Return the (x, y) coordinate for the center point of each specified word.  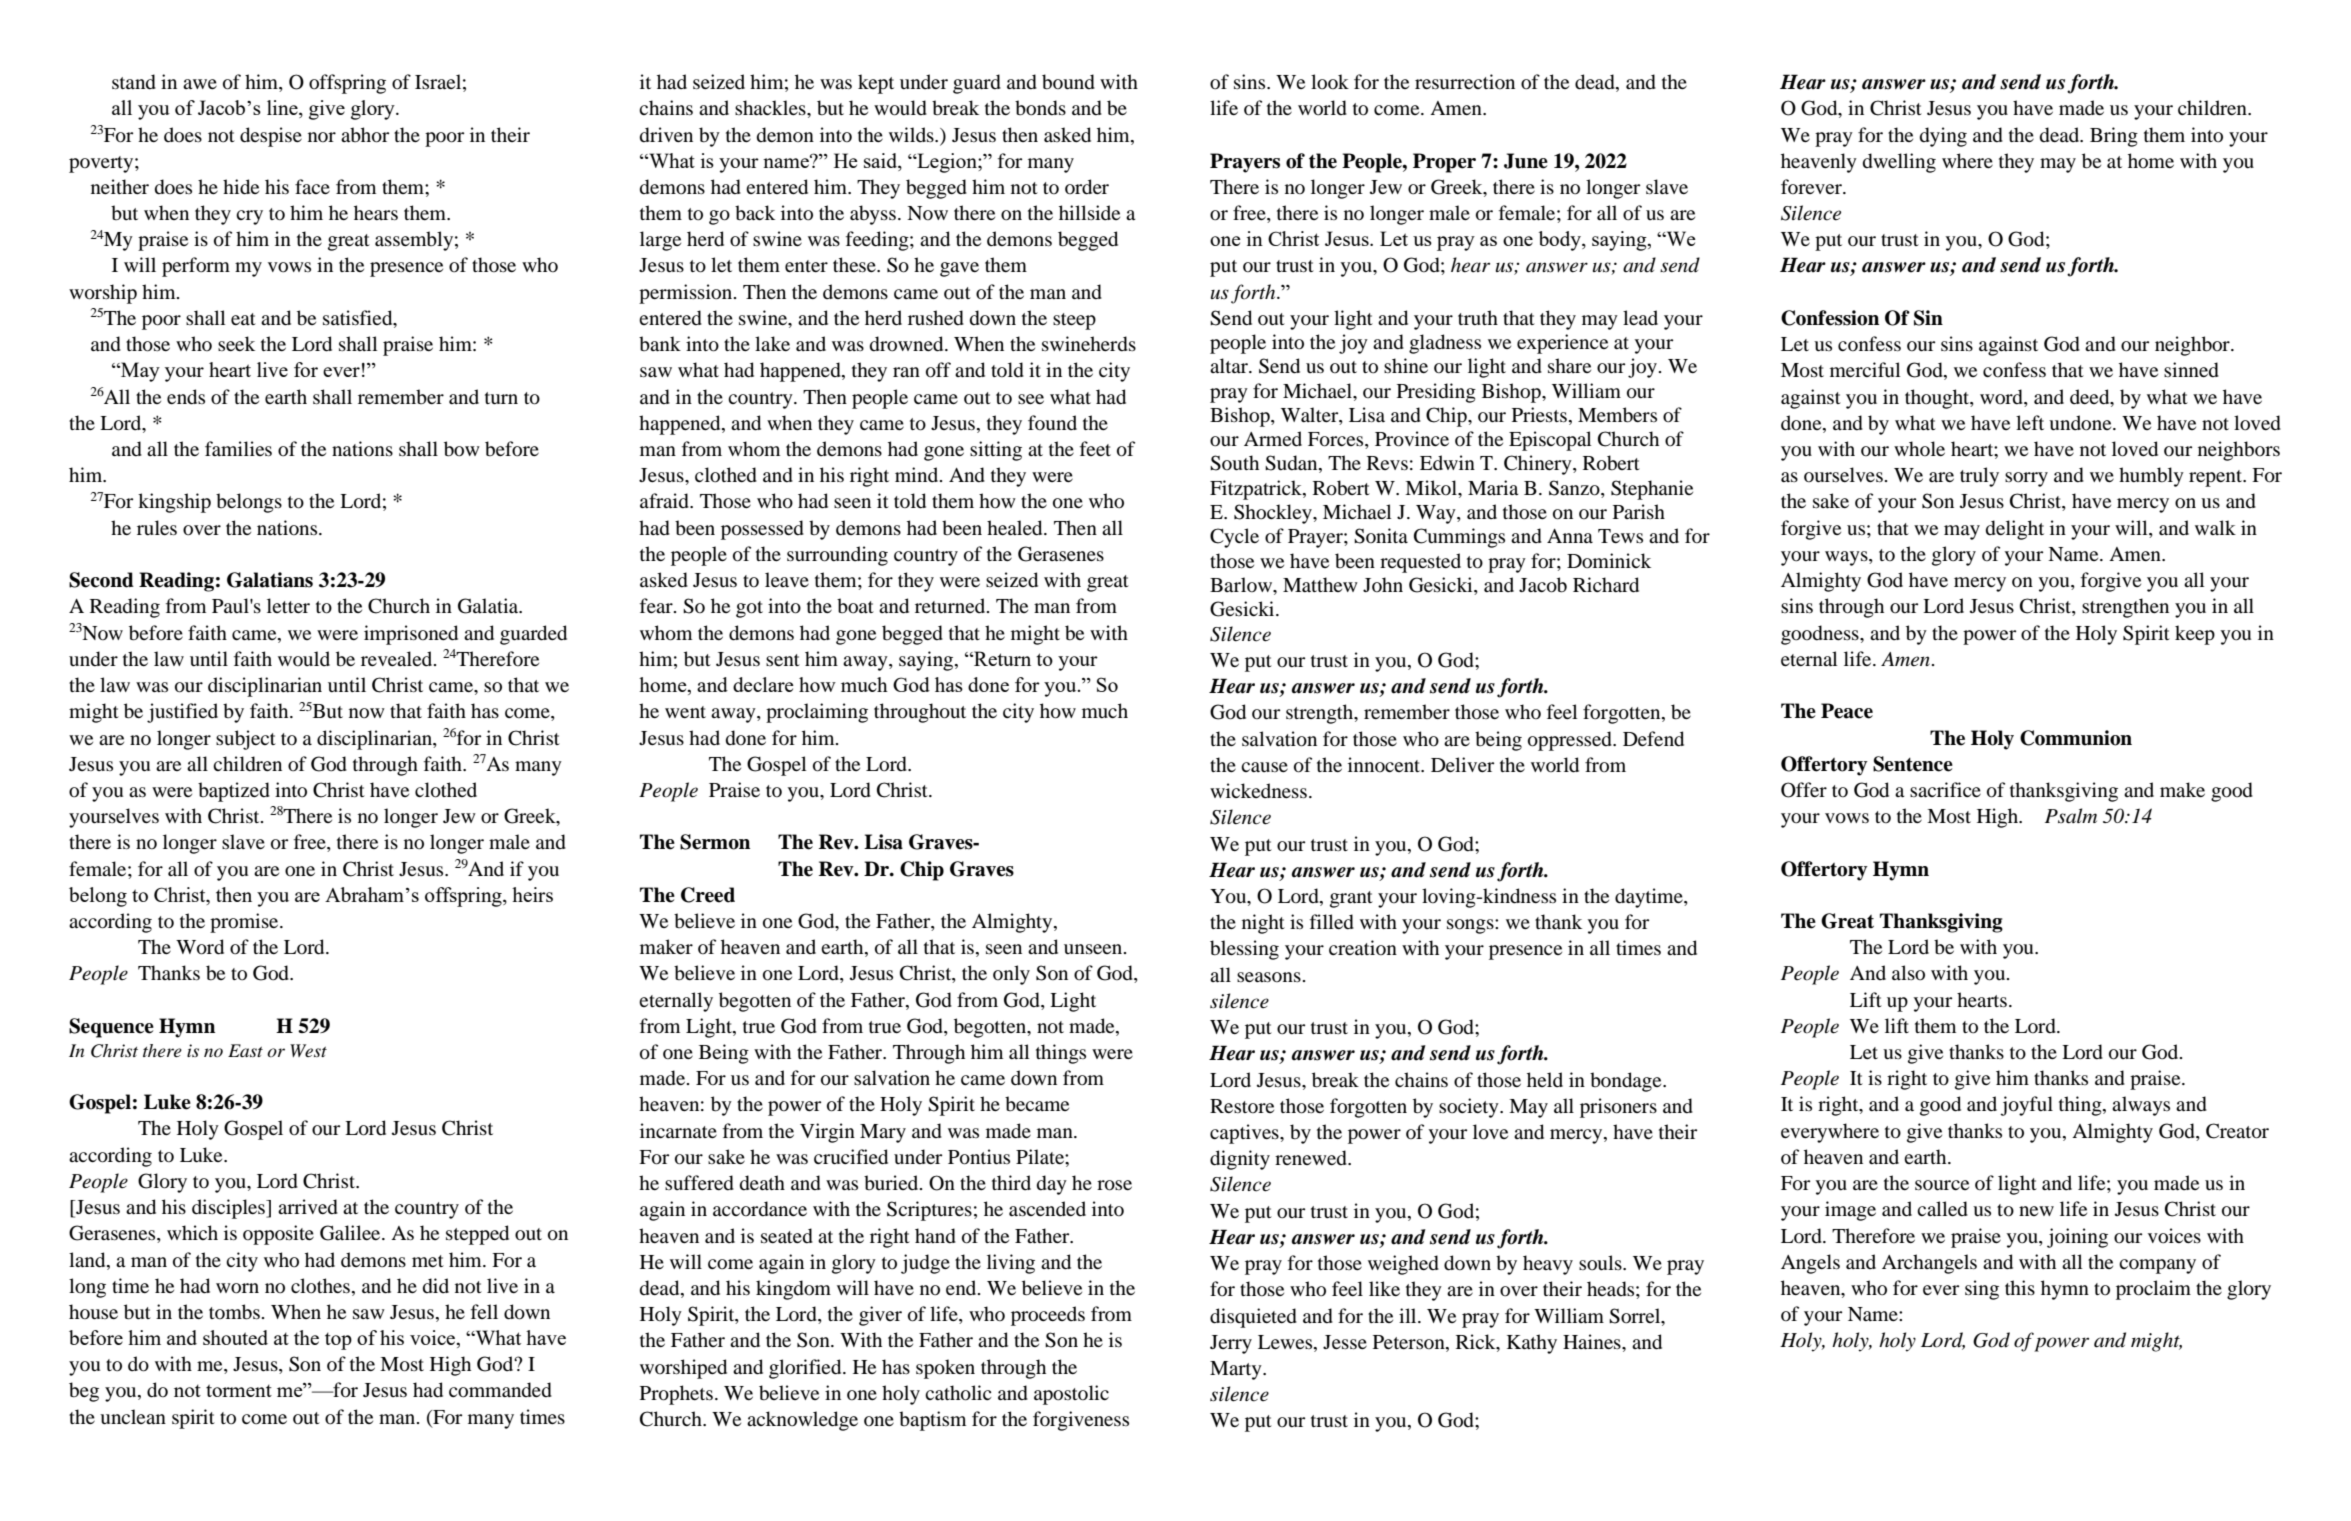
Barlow (1242, 586)
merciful (1865, 370)
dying (1943, 137)
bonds (1040, 108)
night (1263, 924)
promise (245, 923)
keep (2195, 635)
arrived (308, 1207)
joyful (2026, 1106)
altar (1230, 366)
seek (236, 343)
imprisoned (411, 635)
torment (239, 1390)
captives (1245, 1134)
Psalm (2071, 816)
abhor (365, 135)
